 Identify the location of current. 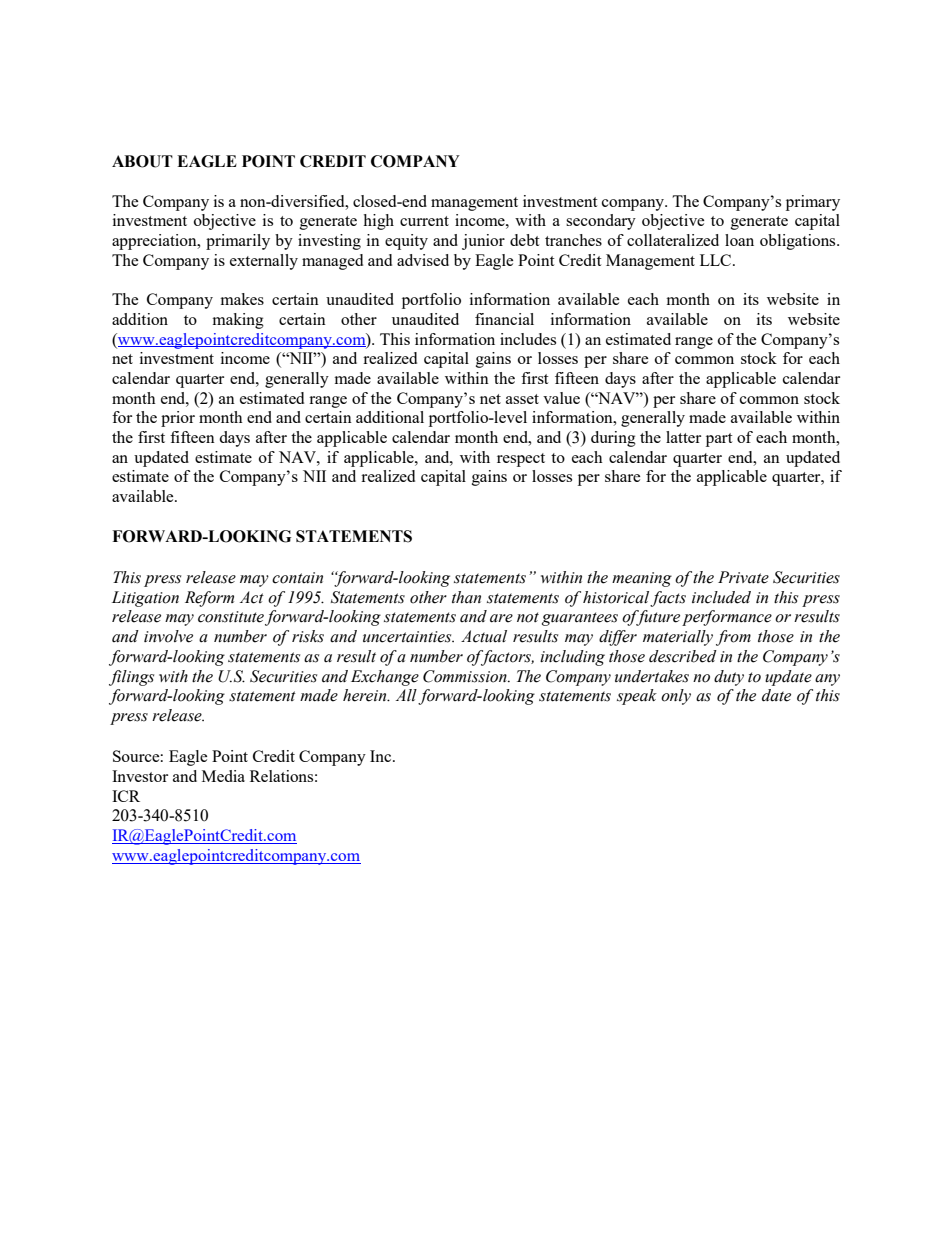
(424, 221).
